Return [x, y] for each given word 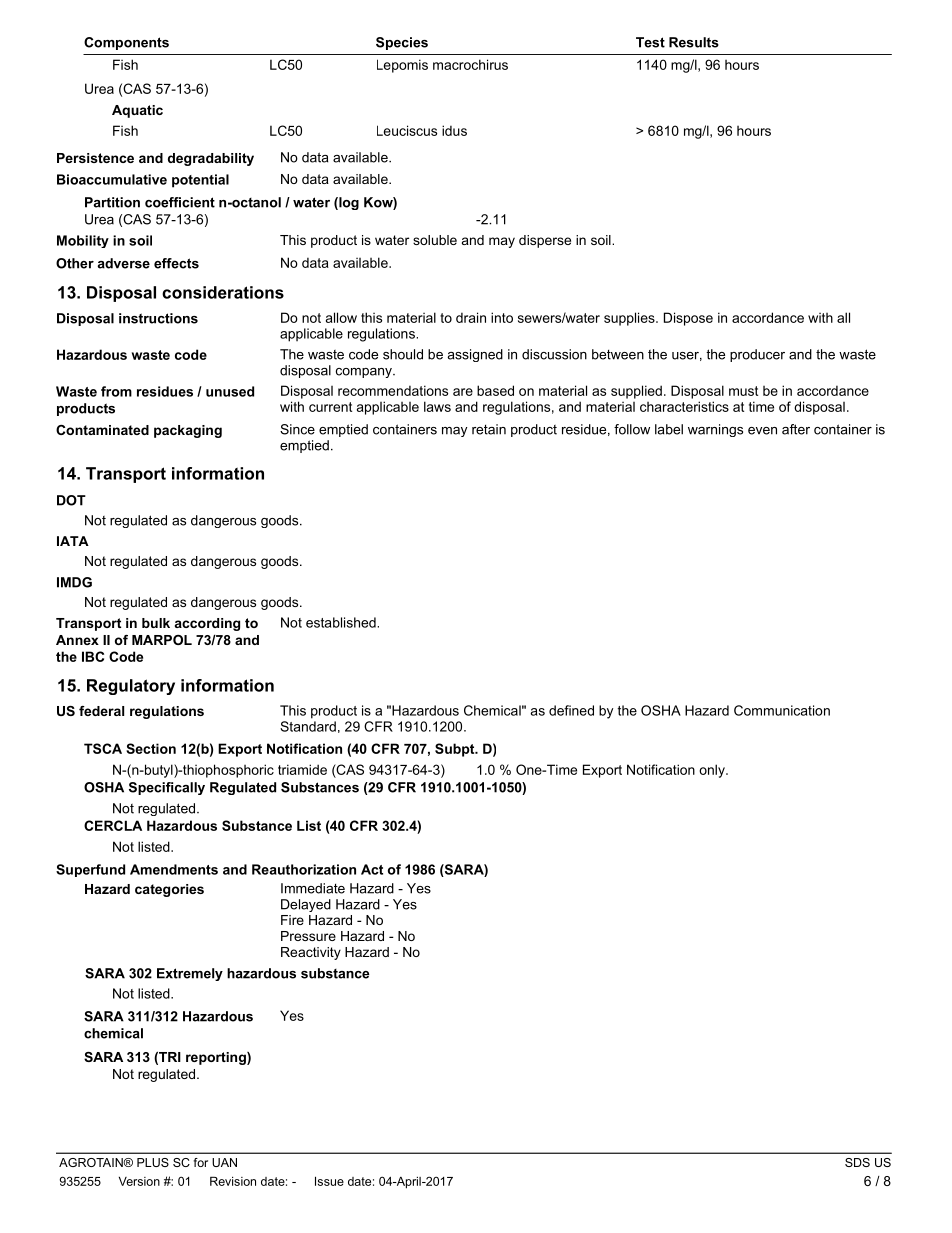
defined [571, 710]
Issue [329, 1181]
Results [694, 42]
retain [489, 429]
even [762, 431]
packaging [188, 431]
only [713, 771]
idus [454, 130]
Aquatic [137, 111]
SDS [857, 1162]
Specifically [167, 788]
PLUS [153, 1162]
